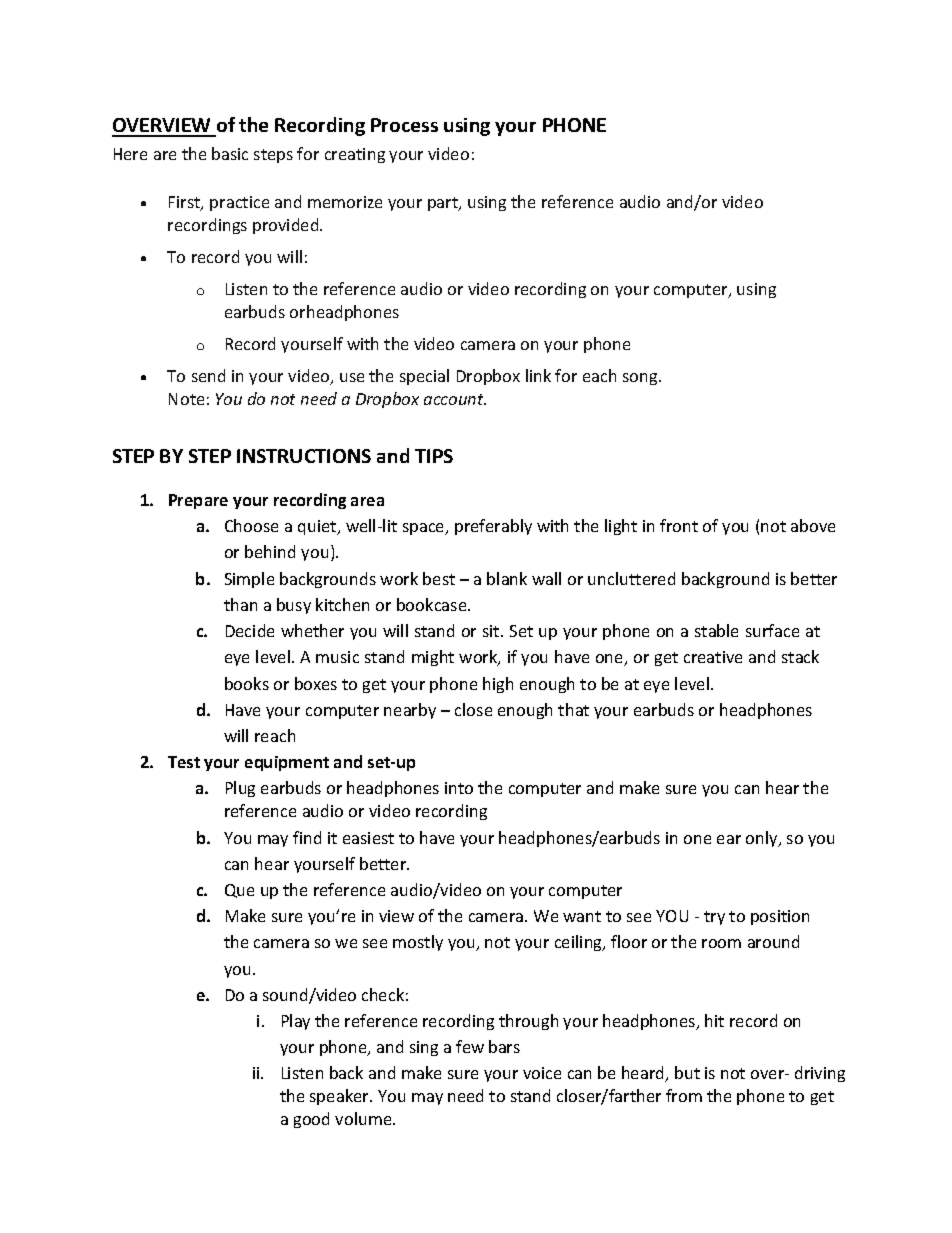  Describe the element at coordinates (684, 1095) in the screenshot. I see `from` at that location.
